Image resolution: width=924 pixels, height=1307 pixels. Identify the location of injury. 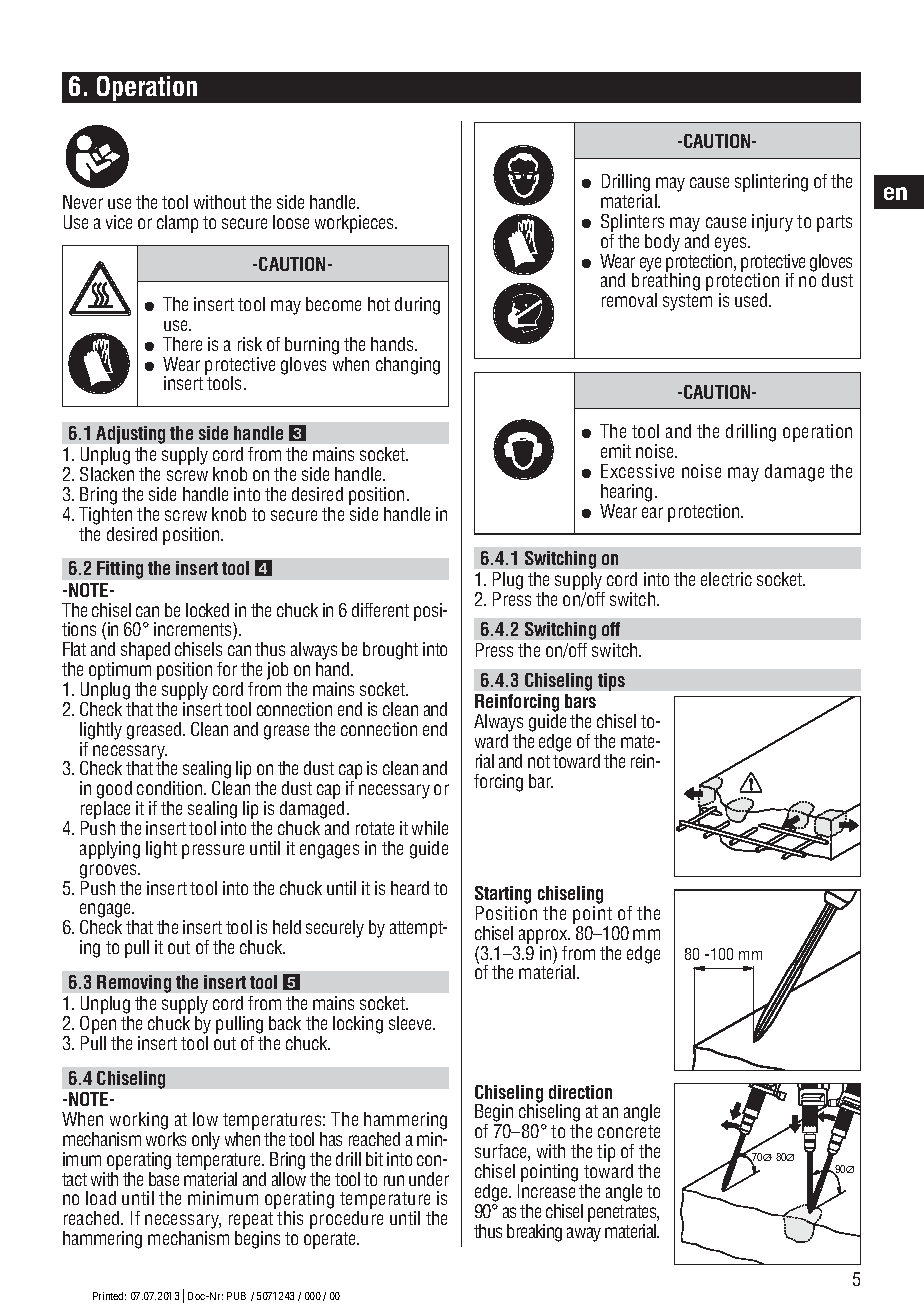
(772, 223).
